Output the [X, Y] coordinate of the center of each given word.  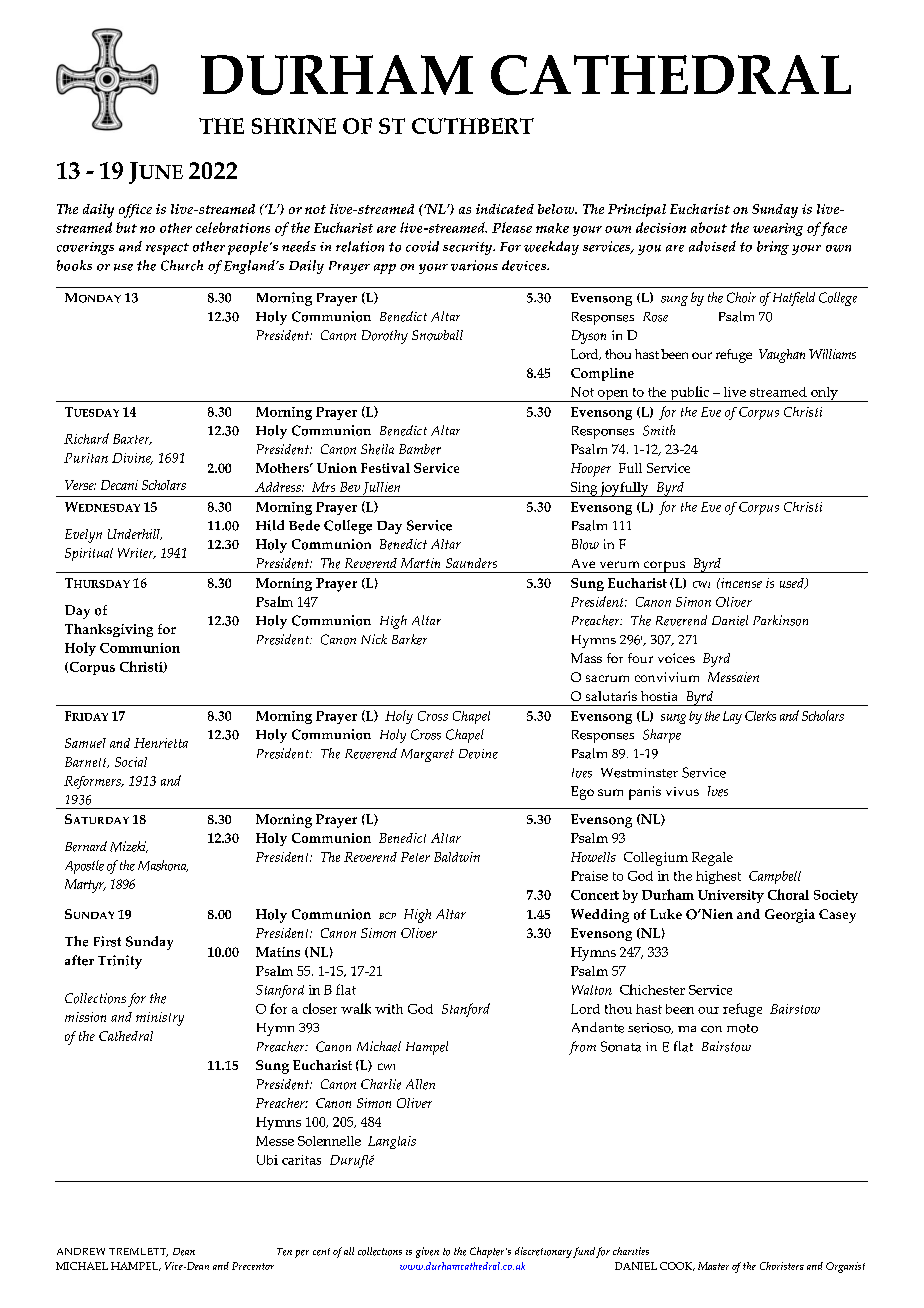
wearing [778, 229]
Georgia [790, 916]
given [427, 1252]
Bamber [420, 449]
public [689, 394]
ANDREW [81, 1251]
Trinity [120, 962]
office [135, 211]
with [389, 1009]
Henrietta [161, 743]
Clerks [760, 716]
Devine [478, 754]
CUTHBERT [473, 126]
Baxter [132, 439]
